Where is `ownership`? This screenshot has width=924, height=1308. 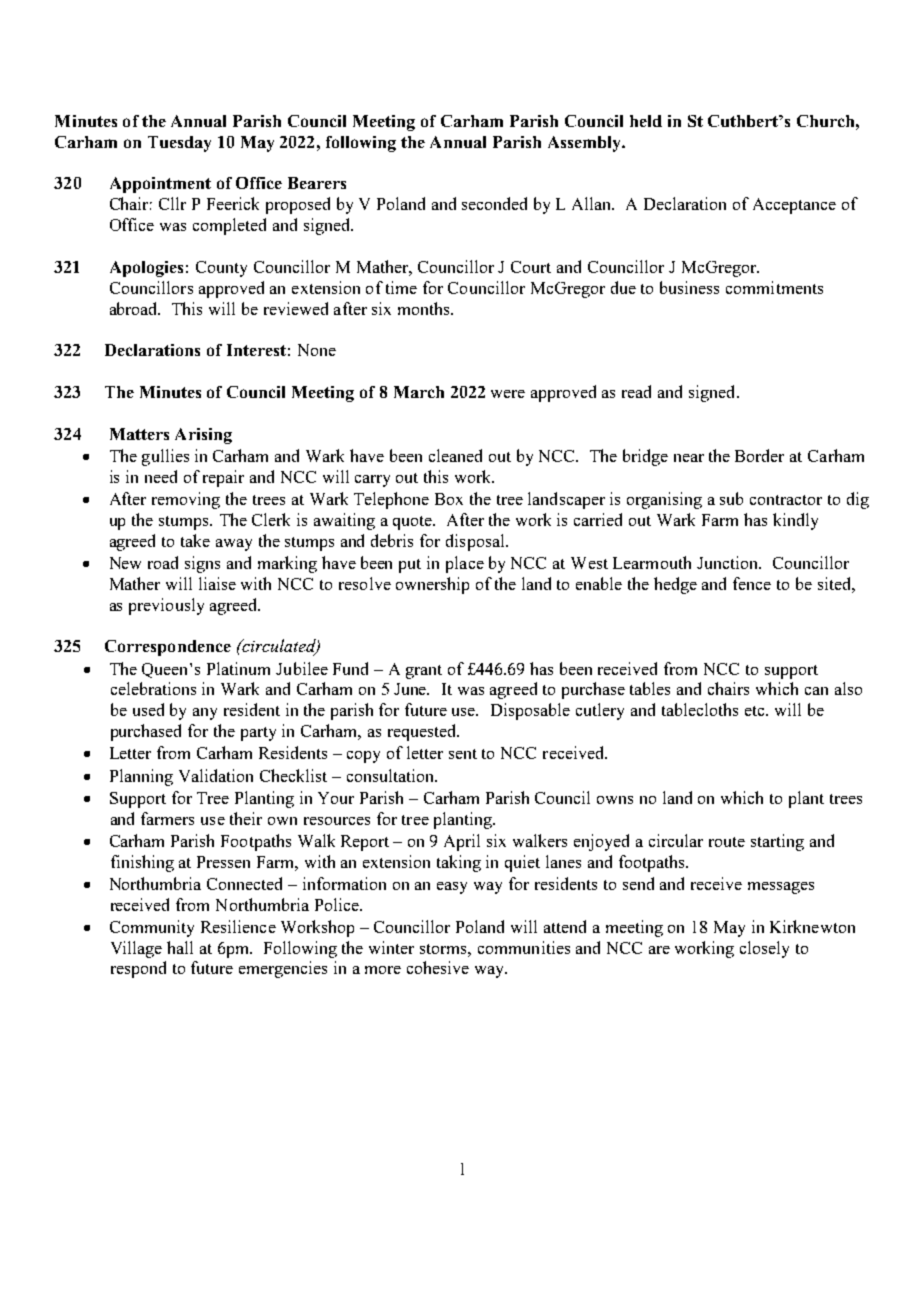 ownership is located at coordinates (432, 585).
